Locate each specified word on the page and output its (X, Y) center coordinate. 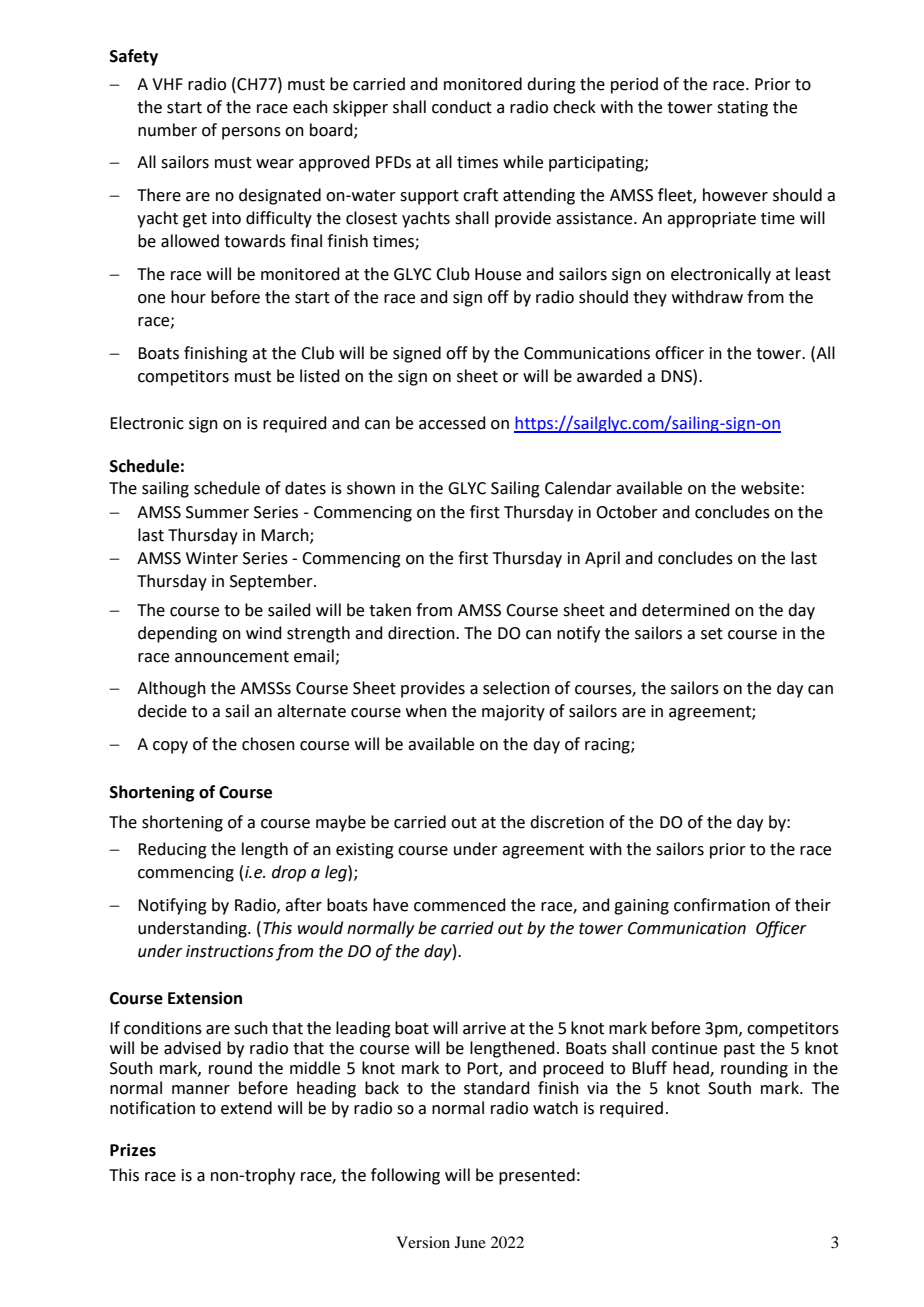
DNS (677, 376)
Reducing (172, 850)
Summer (217, 512)
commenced (460, 905)
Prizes (133, 1150)
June (470, 1242)
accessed (452, 423)
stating (742, 109)
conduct (462, 107)
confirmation (722, 905)
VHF (167, 84)
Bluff (649, 1068)
